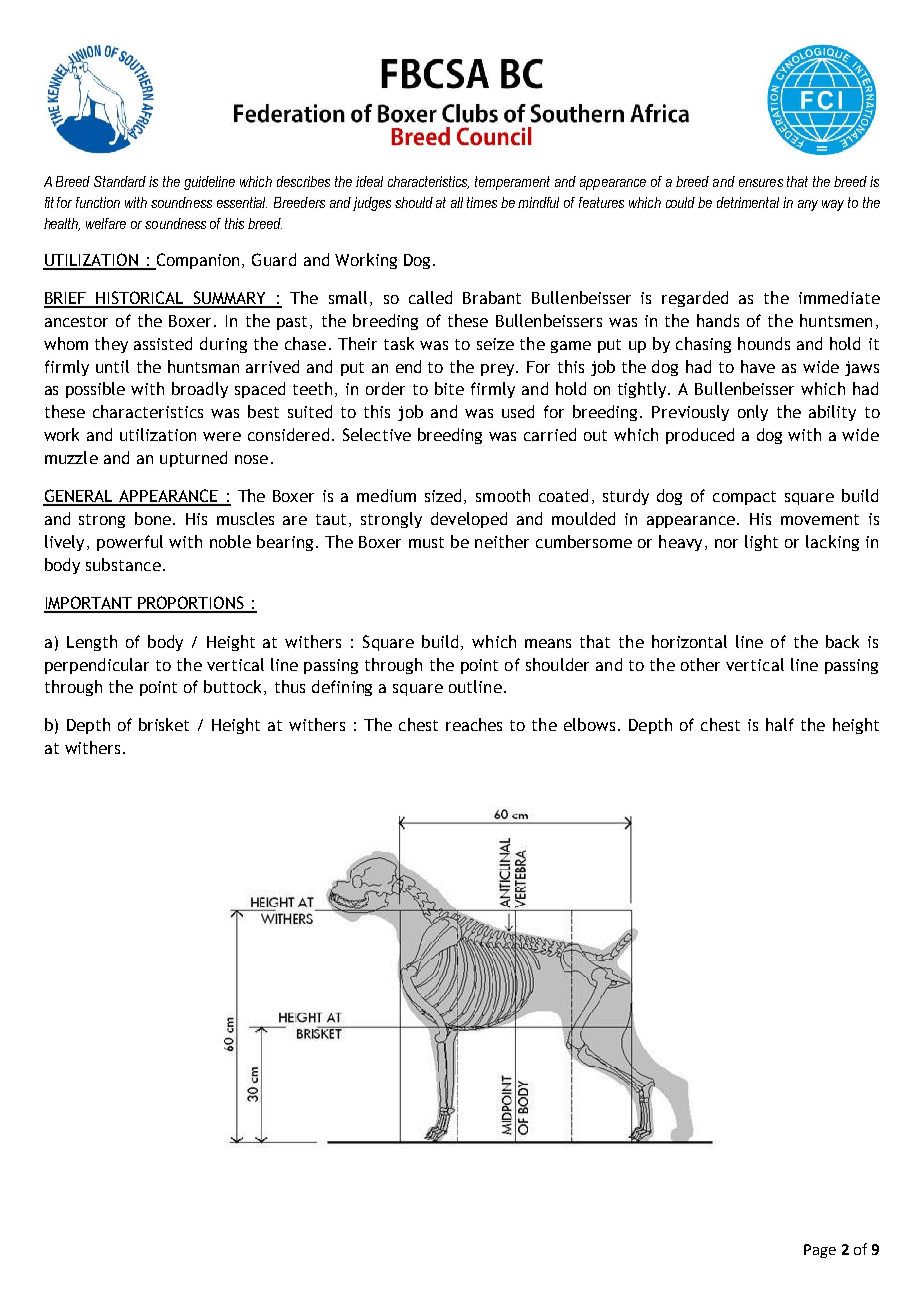  Describe the element at coordinates (234, 687) in the document. I see `buttock` at that location.
